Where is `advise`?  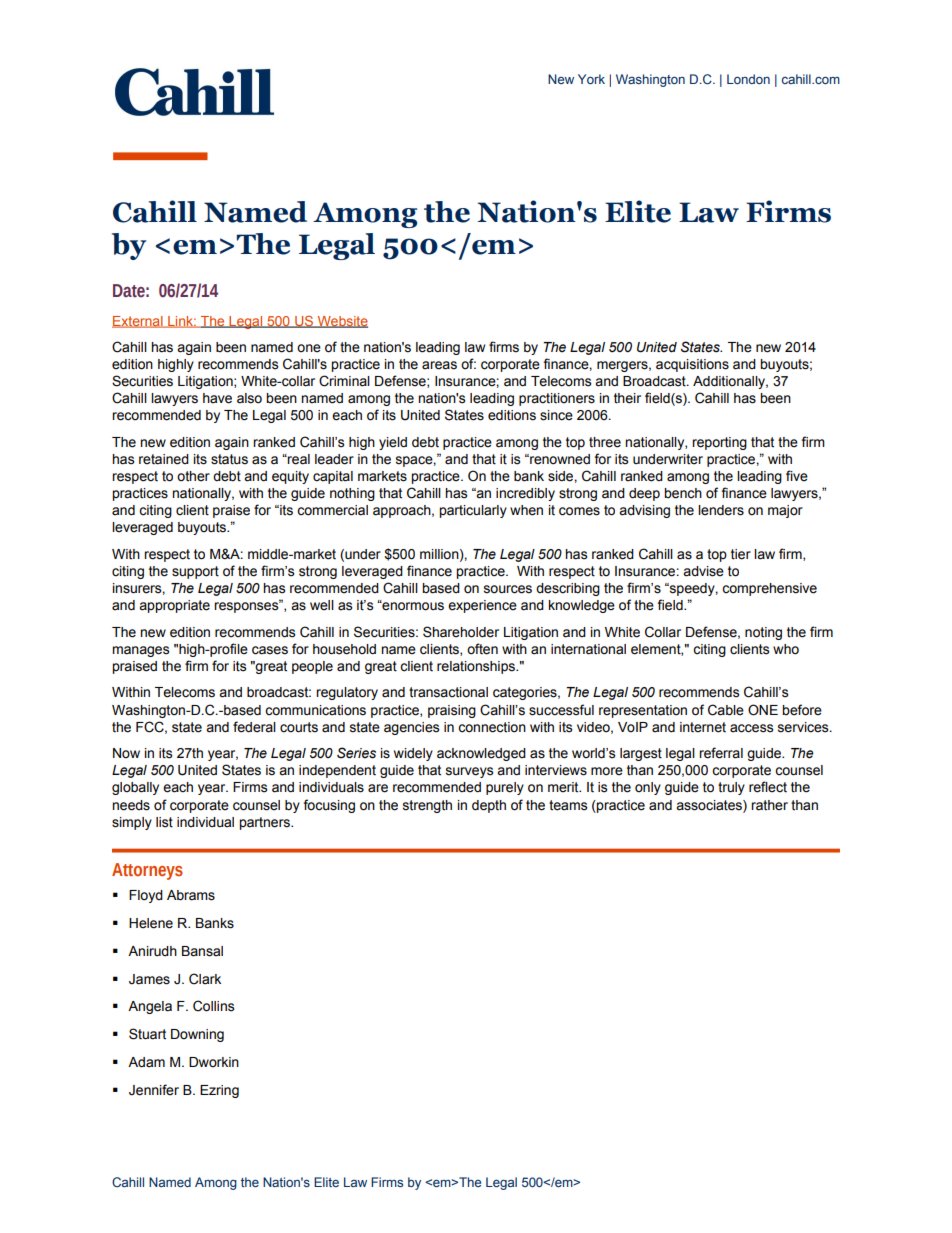 advise is located at coordinates (703, 571).
